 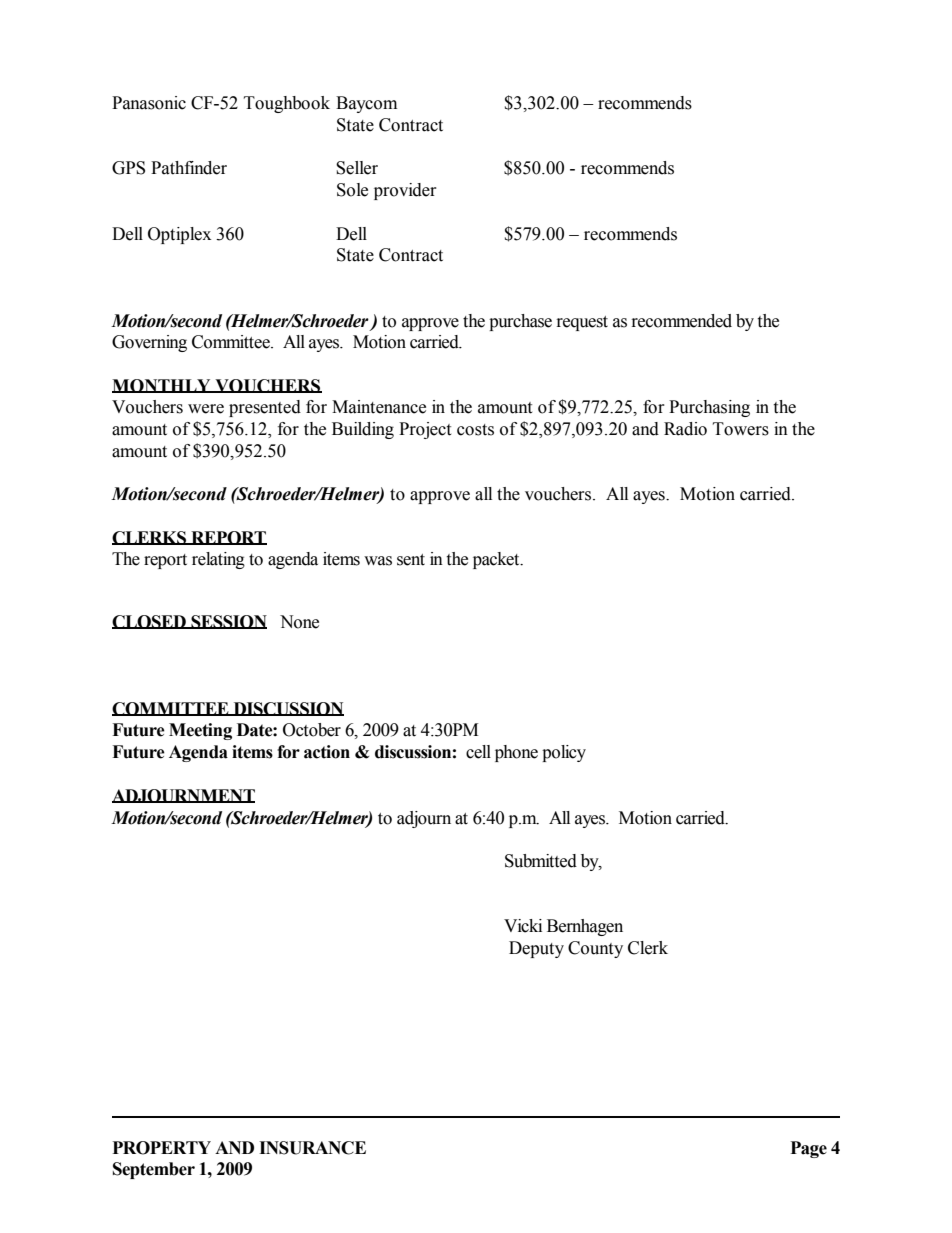 What do you see at coordinates (405, 191) in the screenshot?
I see `provider` at bounding box center [405, 191].
